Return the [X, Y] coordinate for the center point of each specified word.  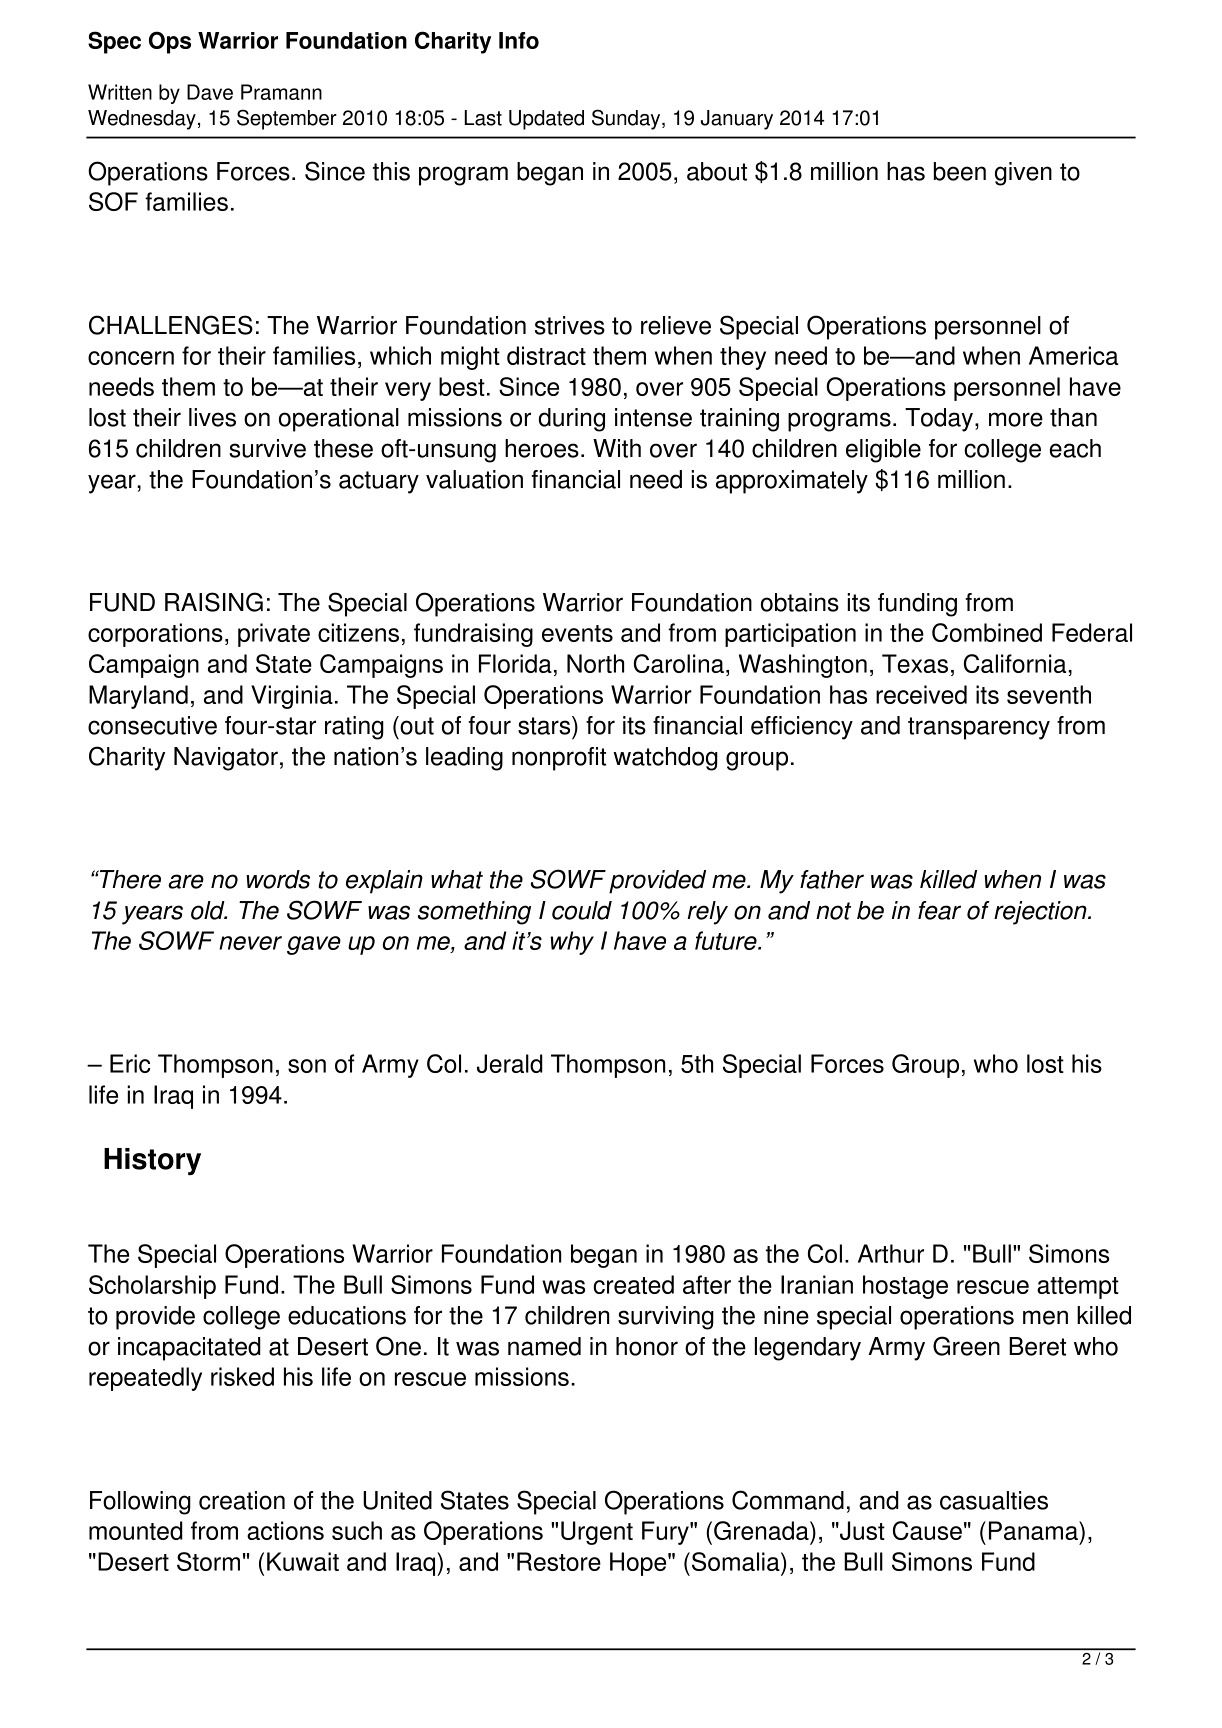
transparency [979, 728]
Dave [210, 92]
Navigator [226, 759]
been [959, 171]
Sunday [627, 119]
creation [242, 1500]
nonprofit [559, 759]
